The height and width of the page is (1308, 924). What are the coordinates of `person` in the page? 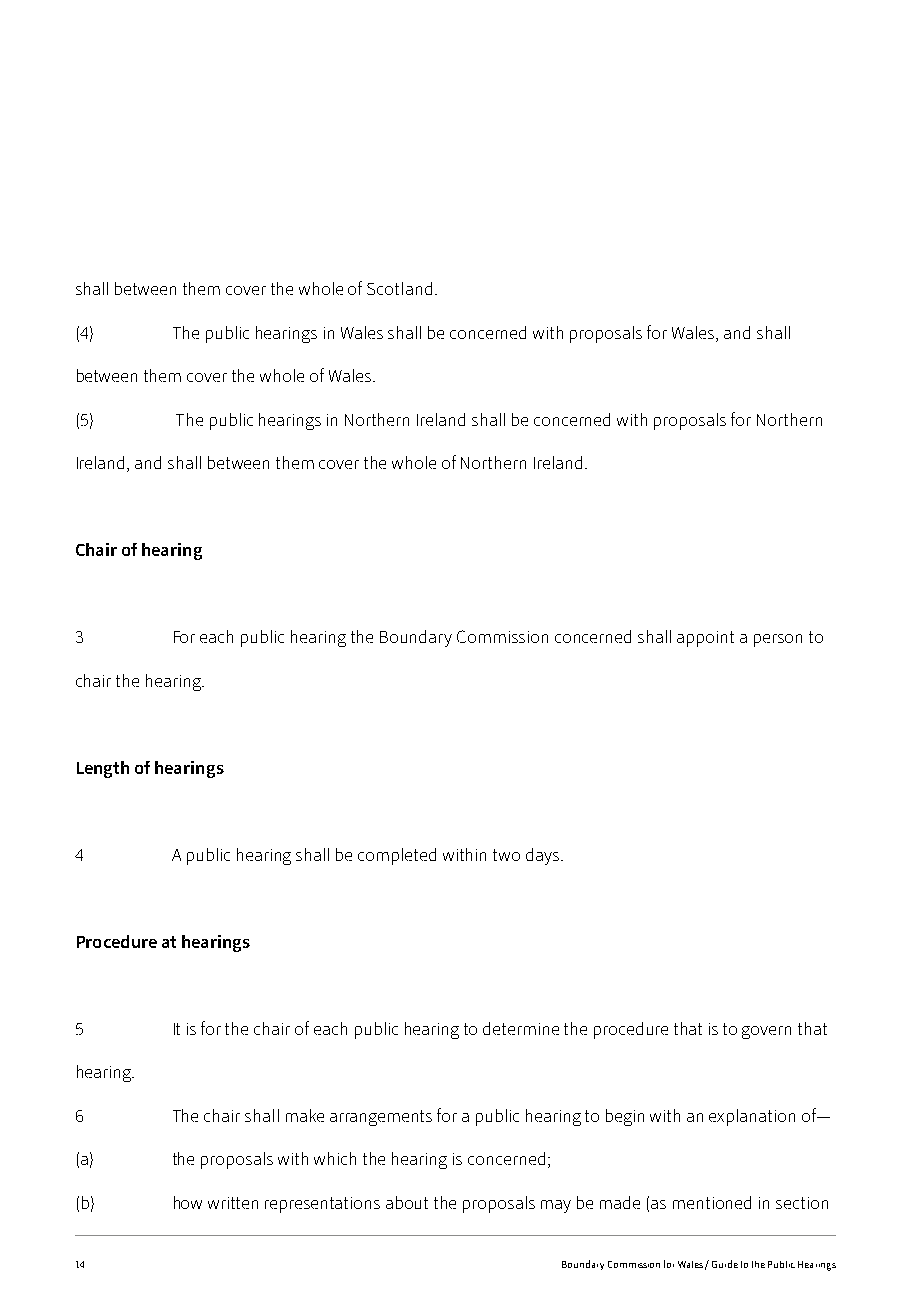 It's located at (778, 640).
